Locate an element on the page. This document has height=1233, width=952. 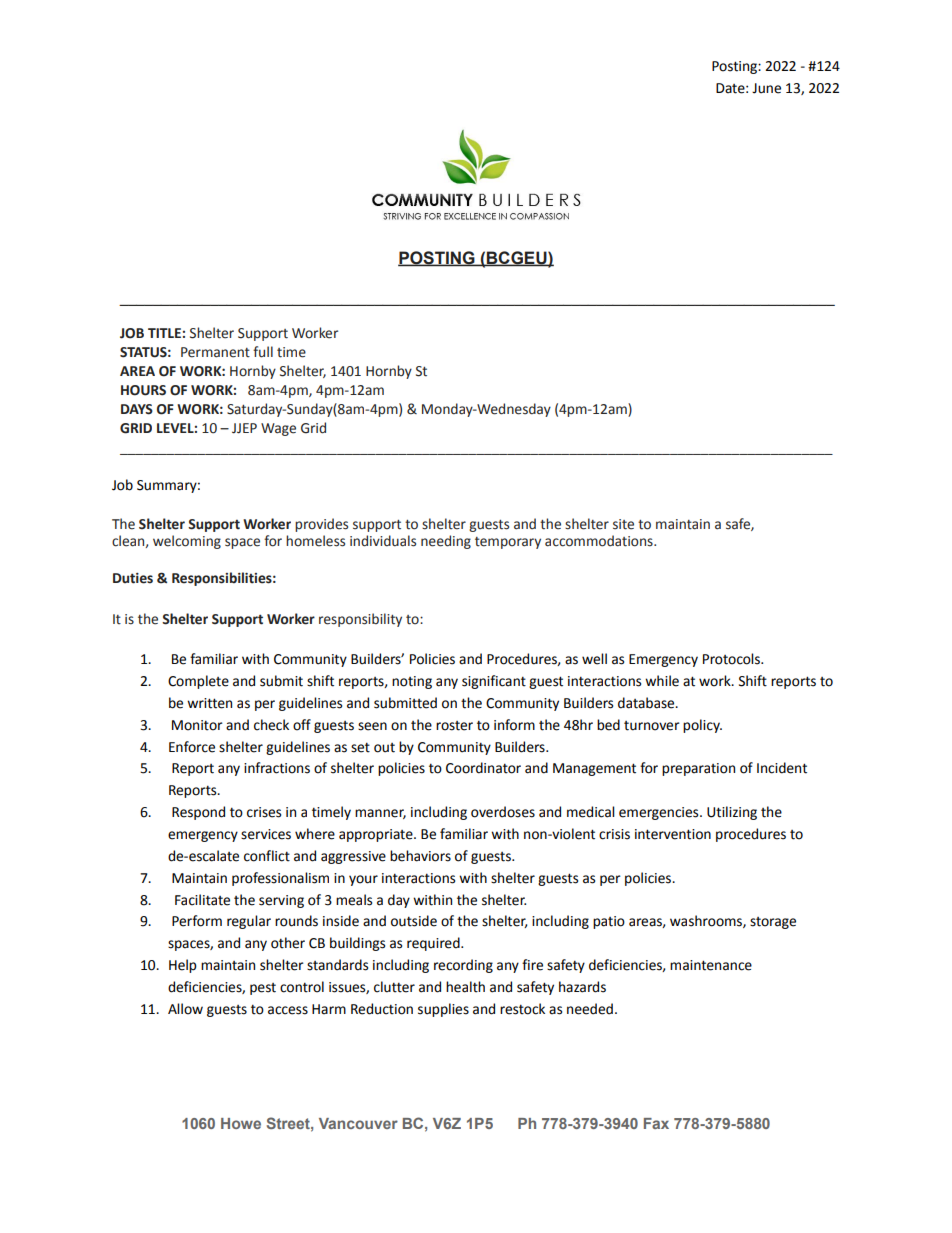
accommodations is located at coordinates (600, 541).
